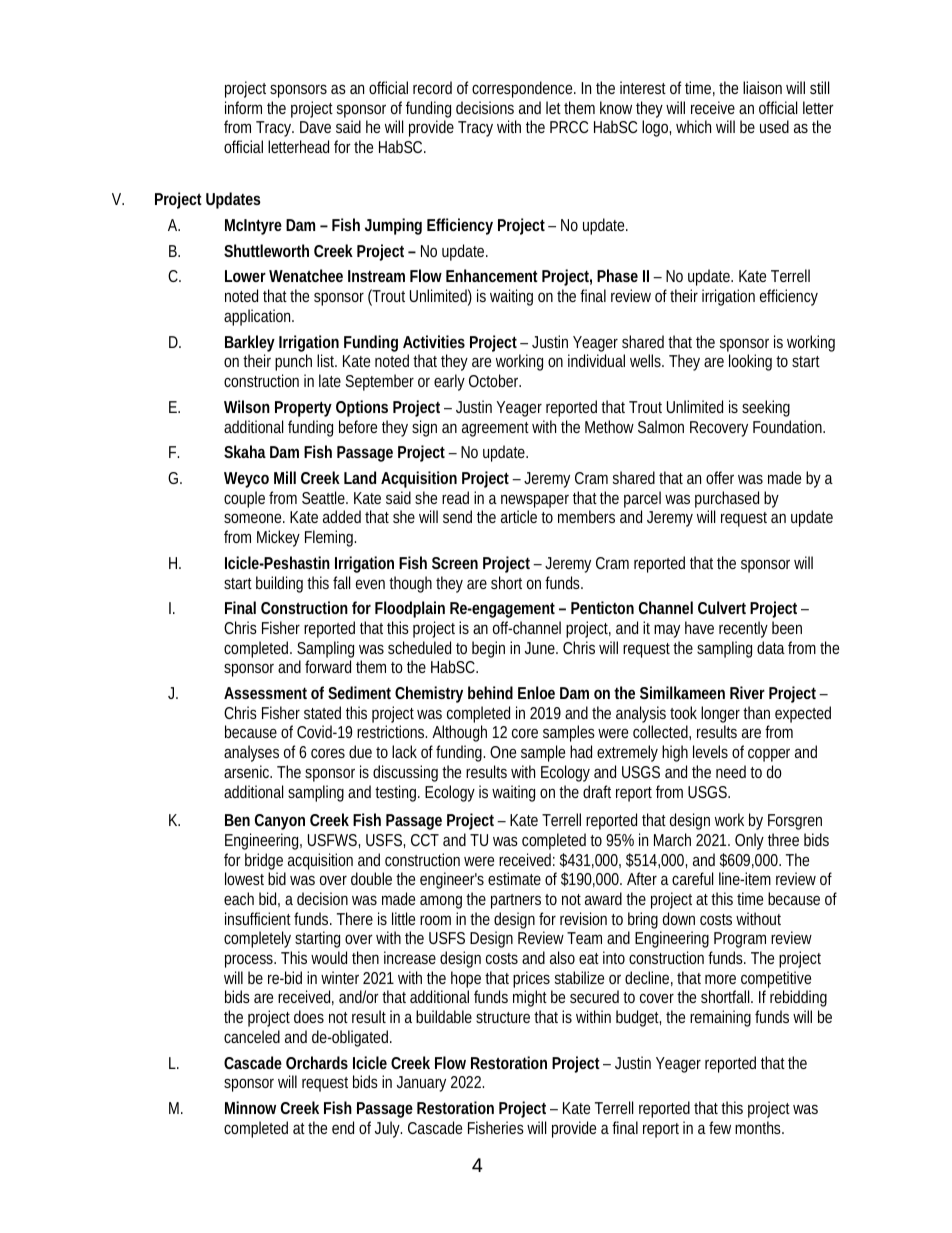 The image size is (952, 1233). Describe the element at coordinates (774, 126) in the document. I see `used` at that location.
